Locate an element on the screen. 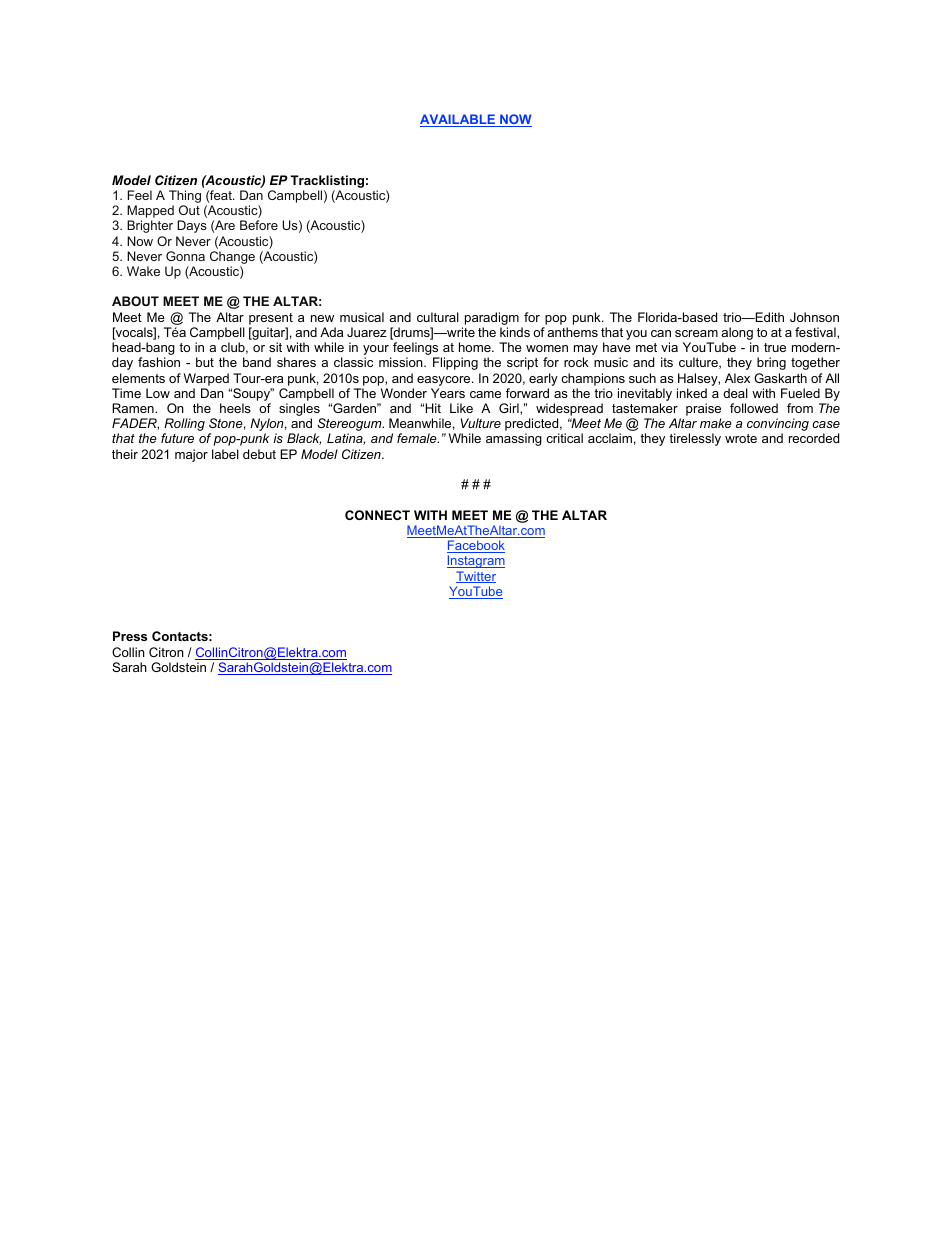 This screenshot has width=952, height=1233. Alex is located at coordinates (737, 378).
